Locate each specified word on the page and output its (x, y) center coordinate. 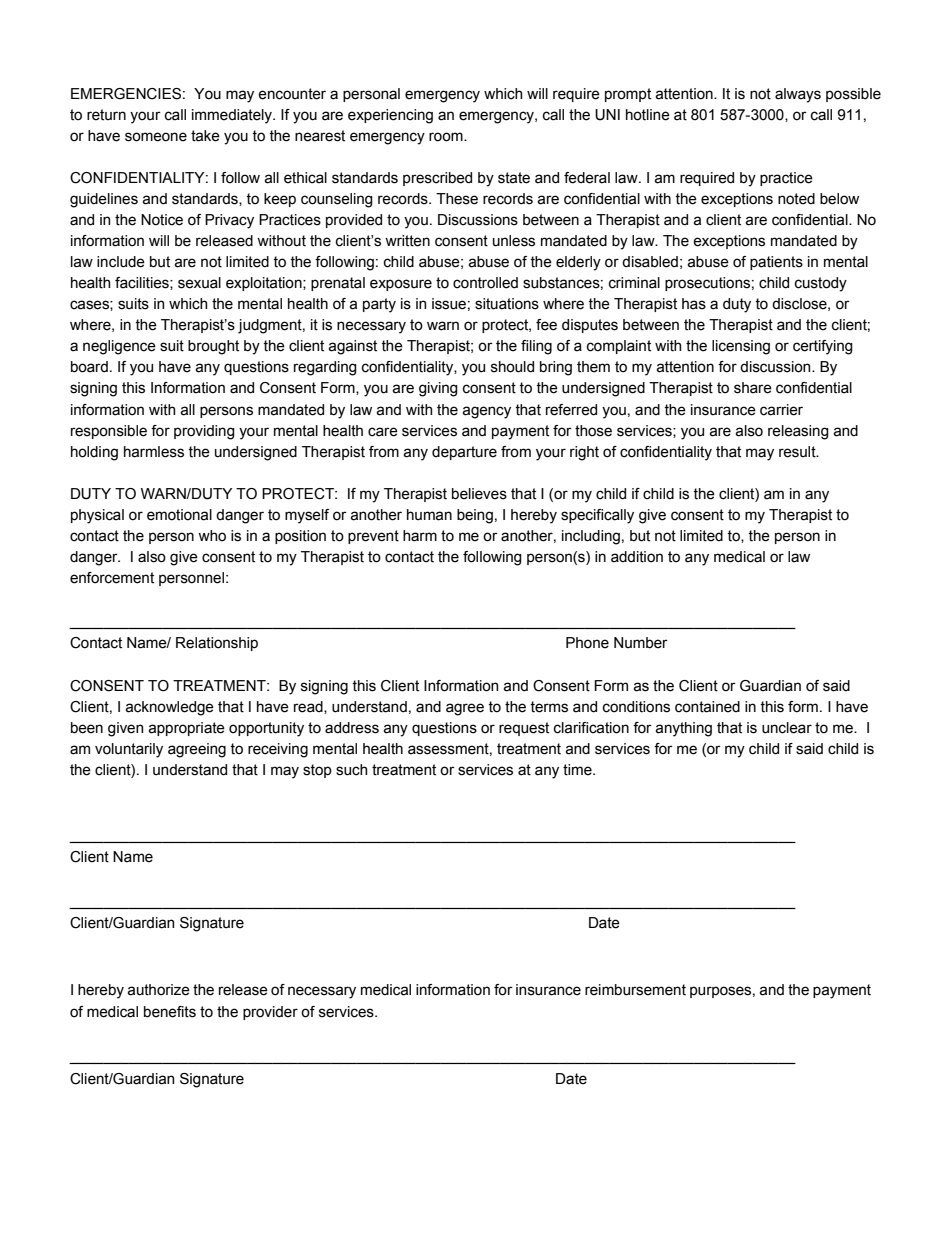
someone (156, 137)
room (447, 137)
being (475, 516)
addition (637, 557)
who (212, 536)
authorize (159, 990)
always (798, 95)
